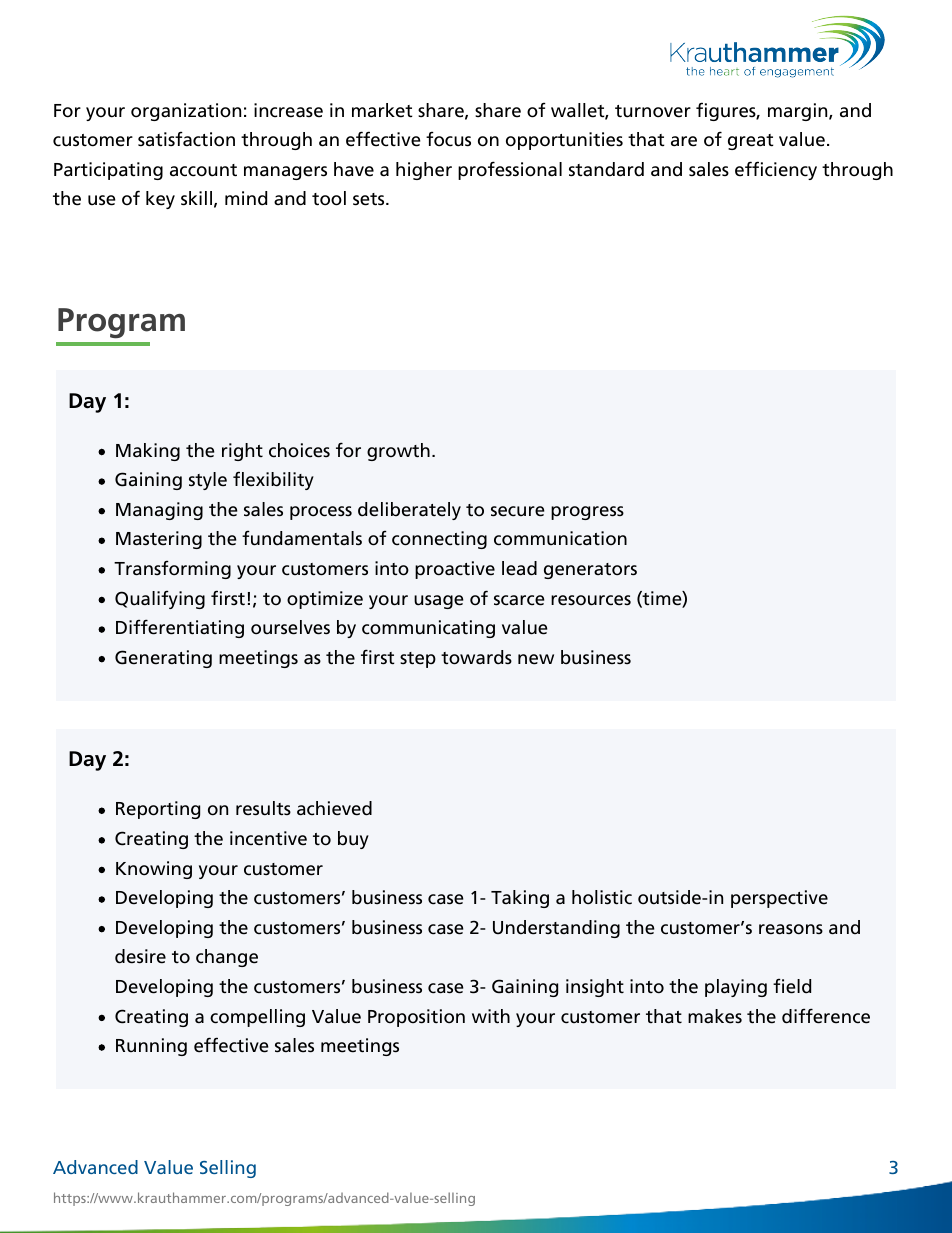 The width and height of the document is (952, 1233). I want to click on with, so click(491, 1016).
